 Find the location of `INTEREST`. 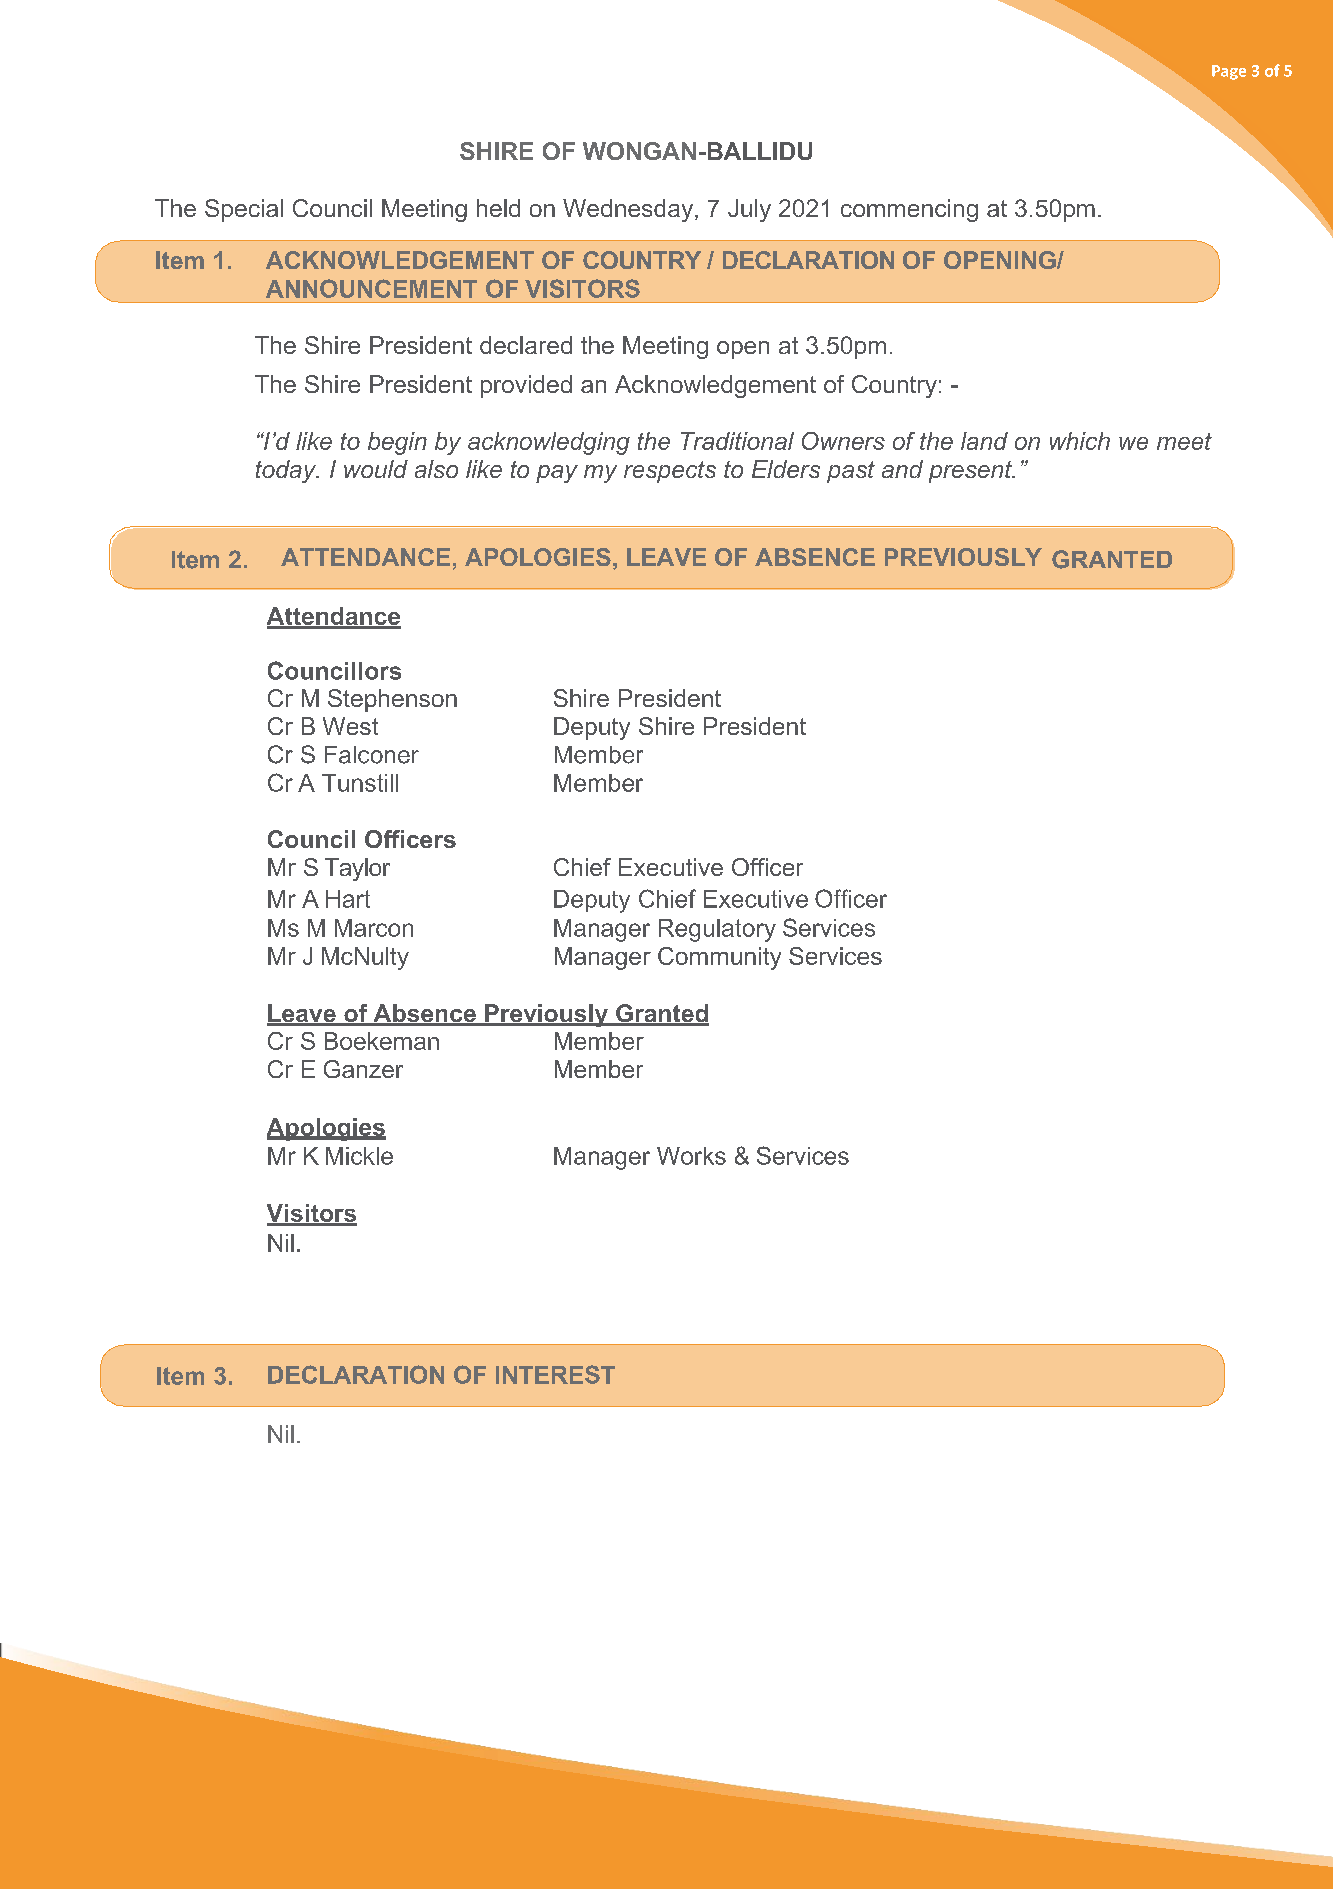

INTEREST is located at coordinates (555, 1374).
